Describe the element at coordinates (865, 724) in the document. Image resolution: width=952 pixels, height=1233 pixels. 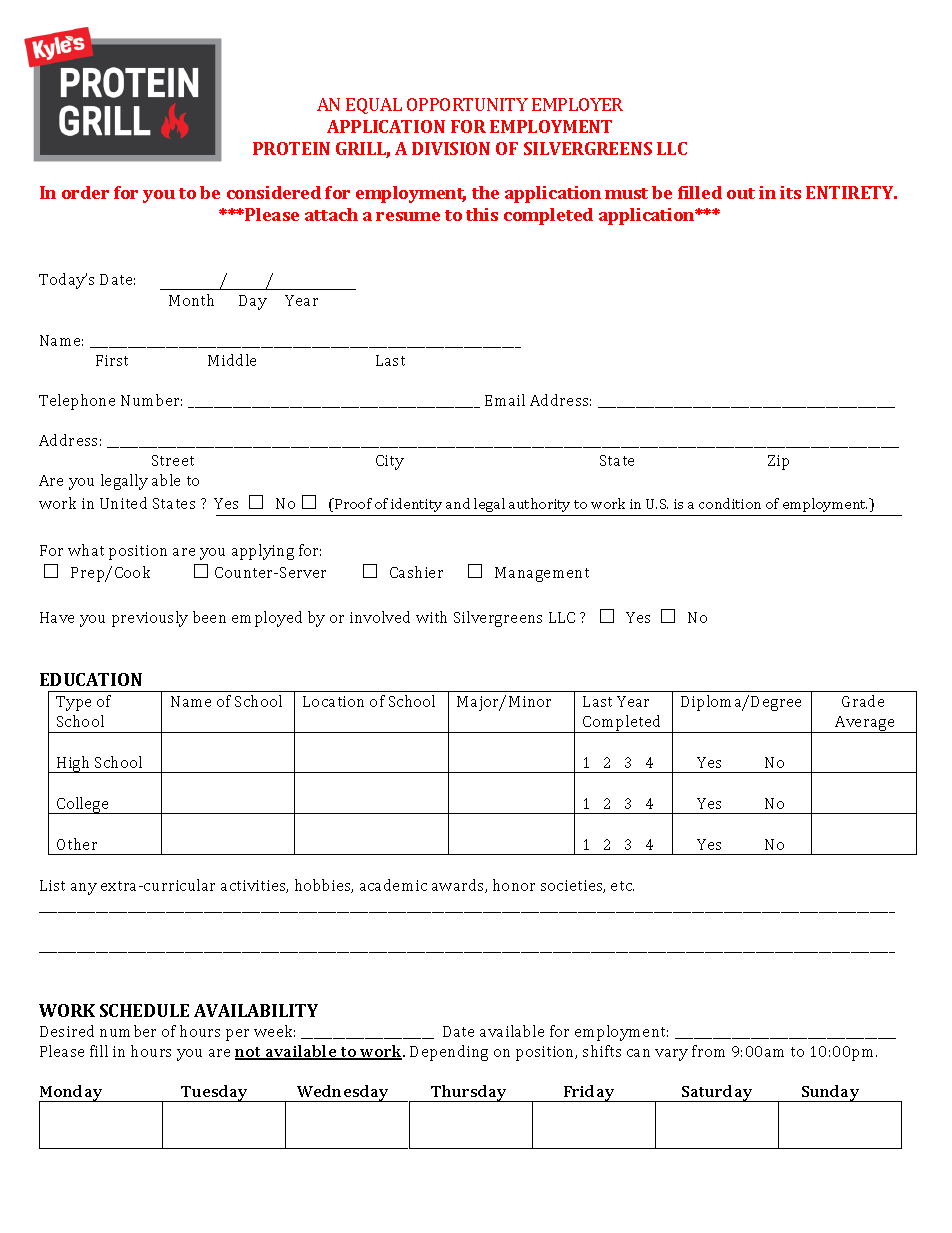
I see `Average` at that location.
